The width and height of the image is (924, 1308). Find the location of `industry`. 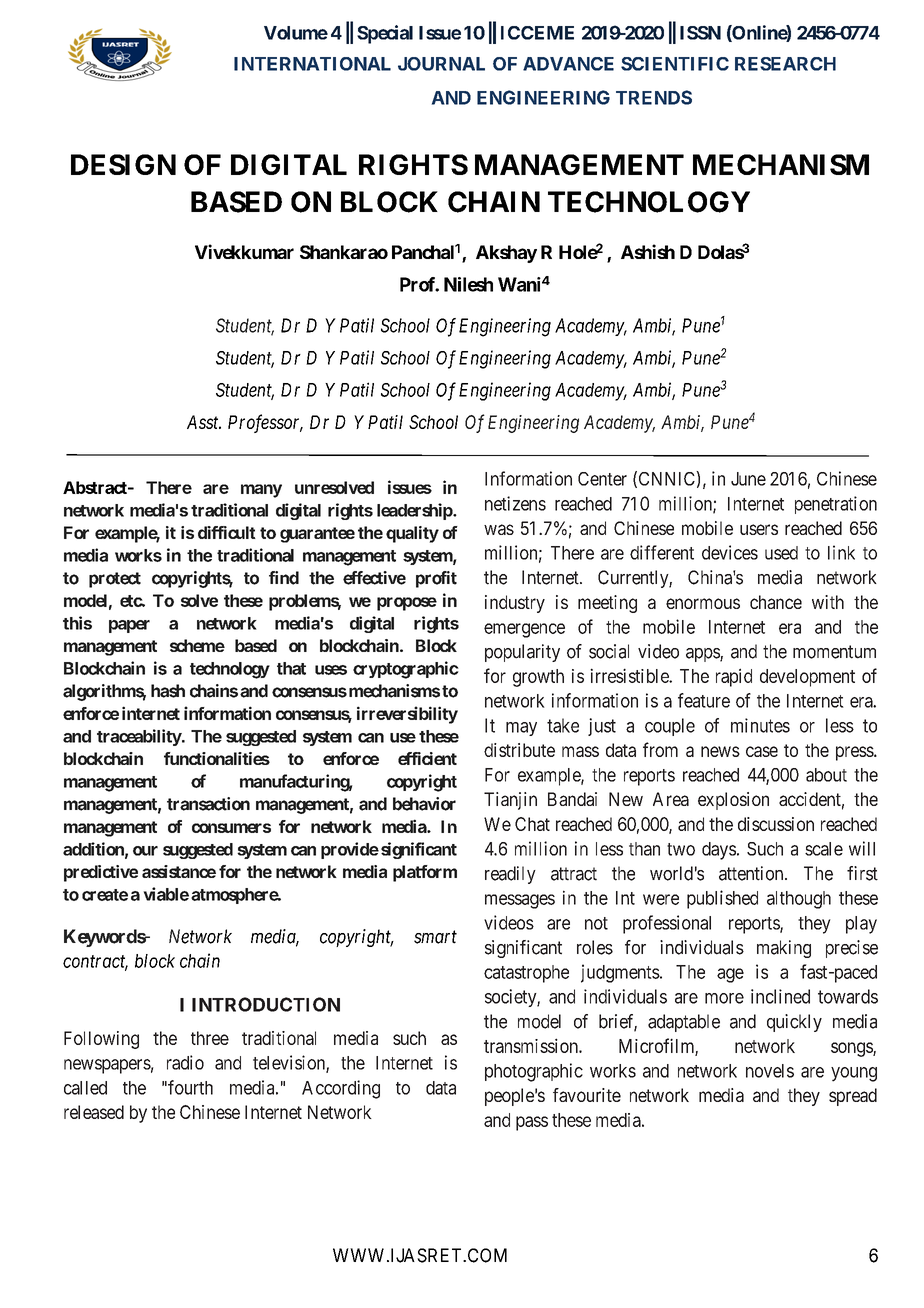

industry is located at coordinates (515, 604).
